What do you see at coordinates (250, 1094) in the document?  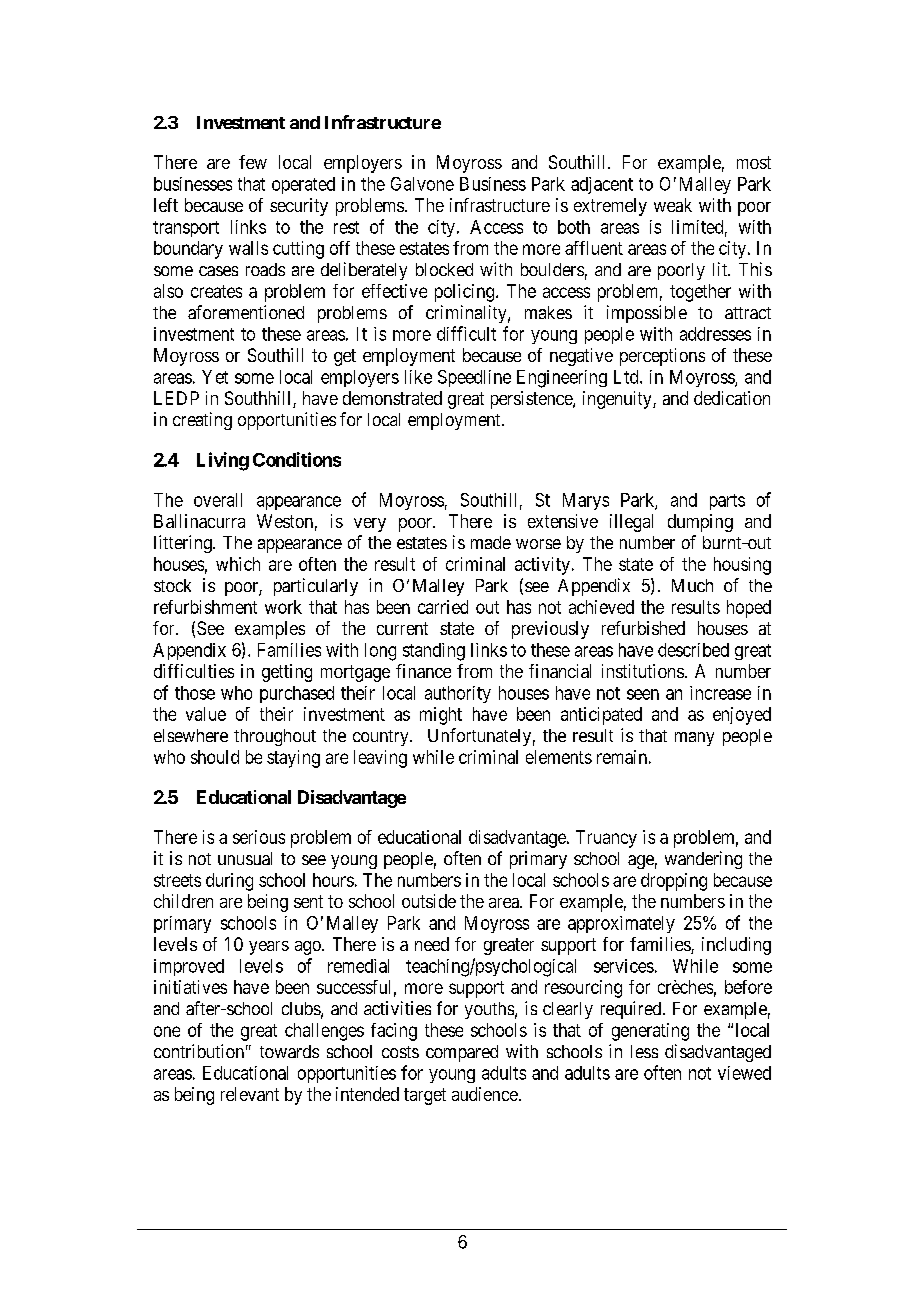 I see `relevant` at bounding box center [250, 1094].
